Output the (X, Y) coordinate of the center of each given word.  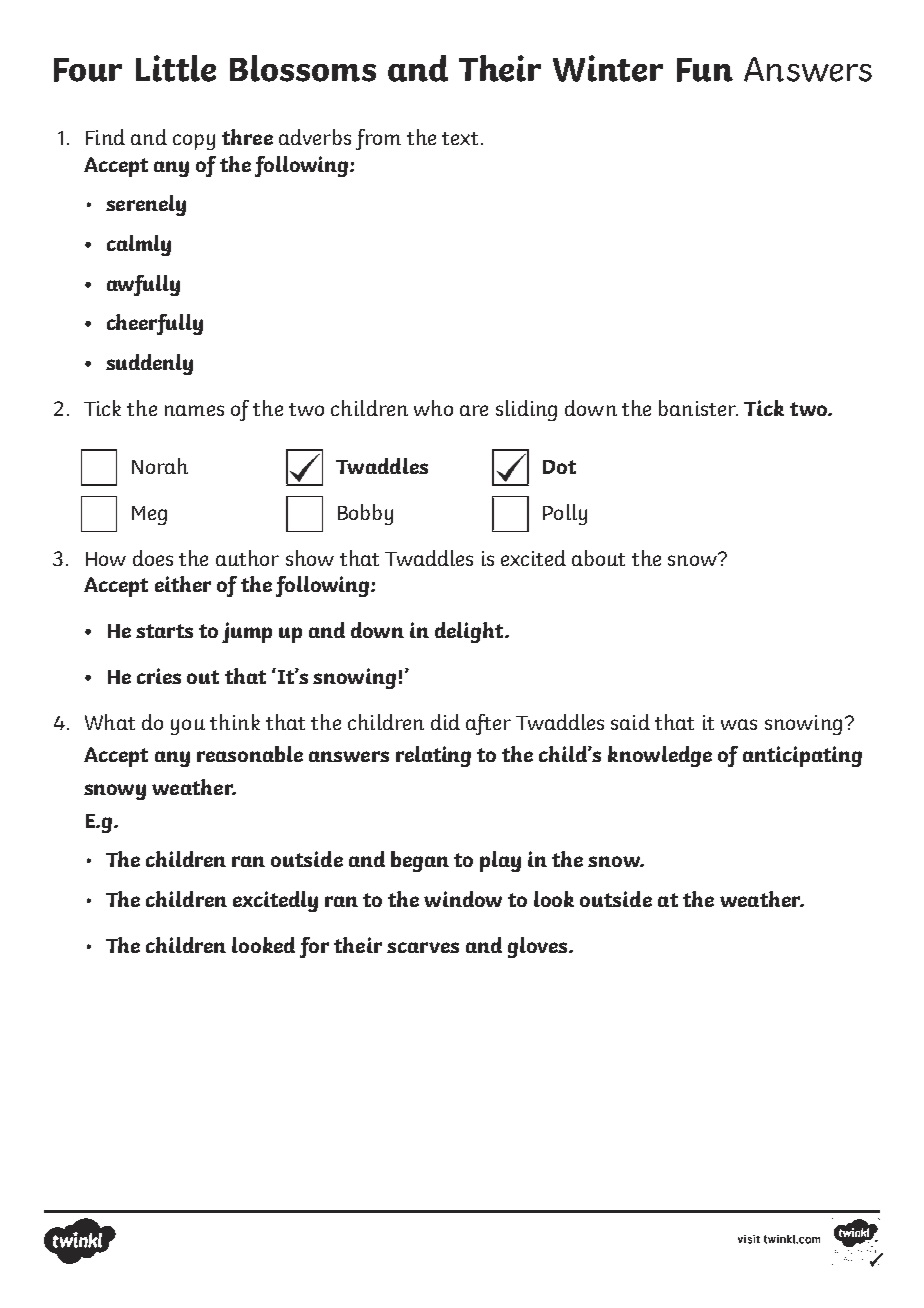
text (460, 138)
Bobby (365, 514)
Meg (149, 515)
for (314, 947)
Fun (705, 70)
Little (176, 68)
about (598, 558)
